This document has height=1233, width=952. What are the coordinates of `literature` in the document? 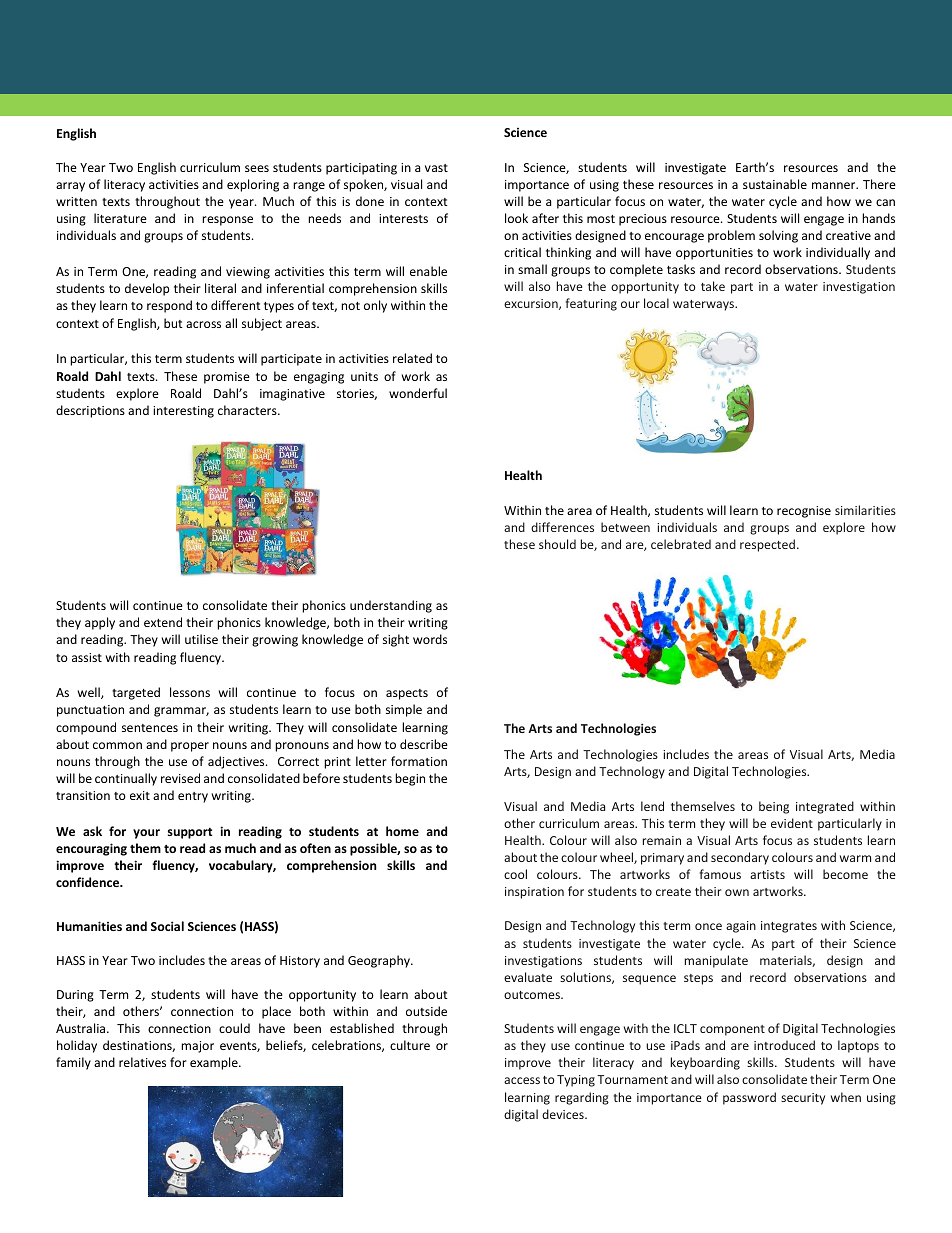 It's located at (120, 218).
